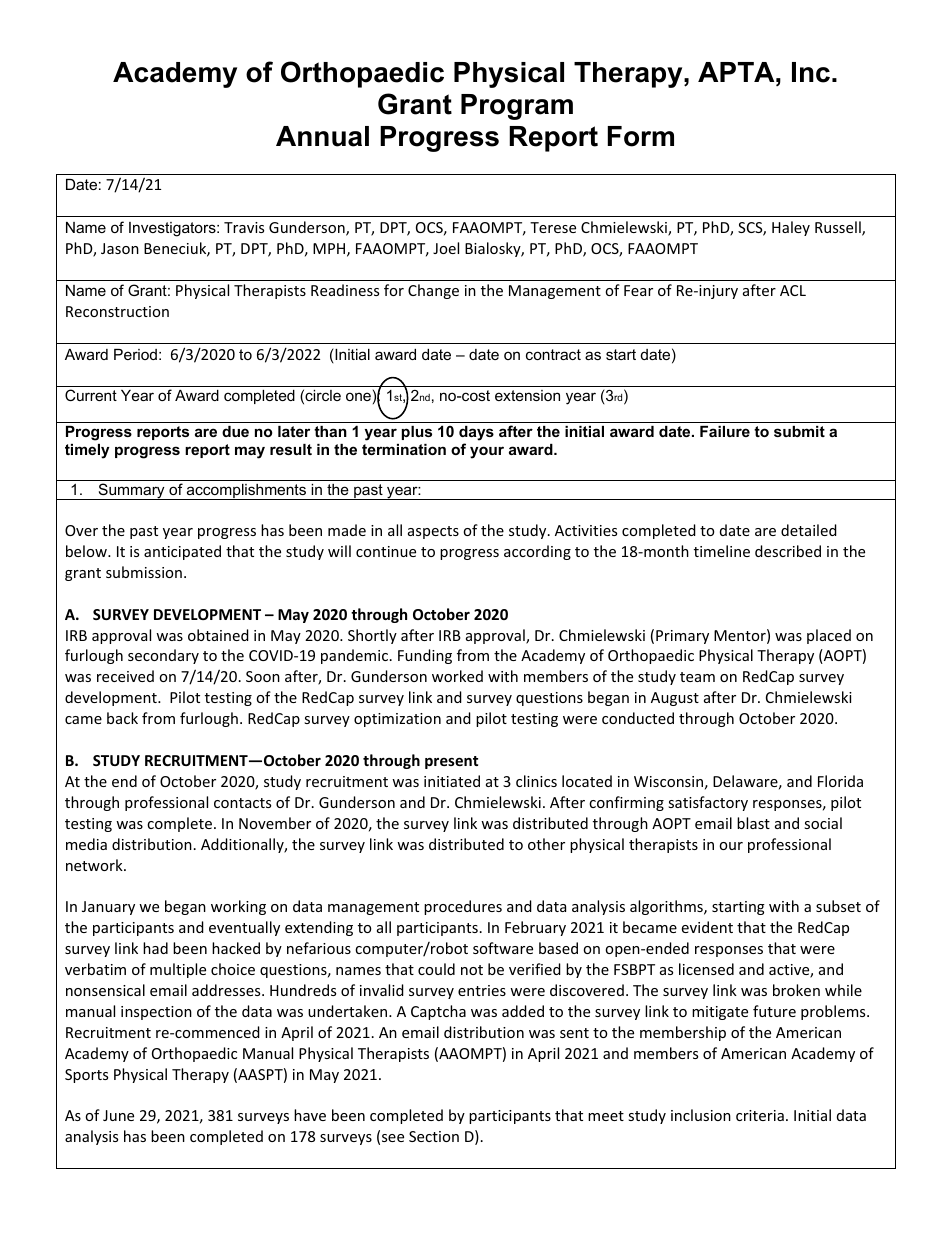 This screenshot has width=952, height=1233. What do you see at coordinates (641, 136) in the screenshot?
I see `Form` at bounding box center [641, 136].
